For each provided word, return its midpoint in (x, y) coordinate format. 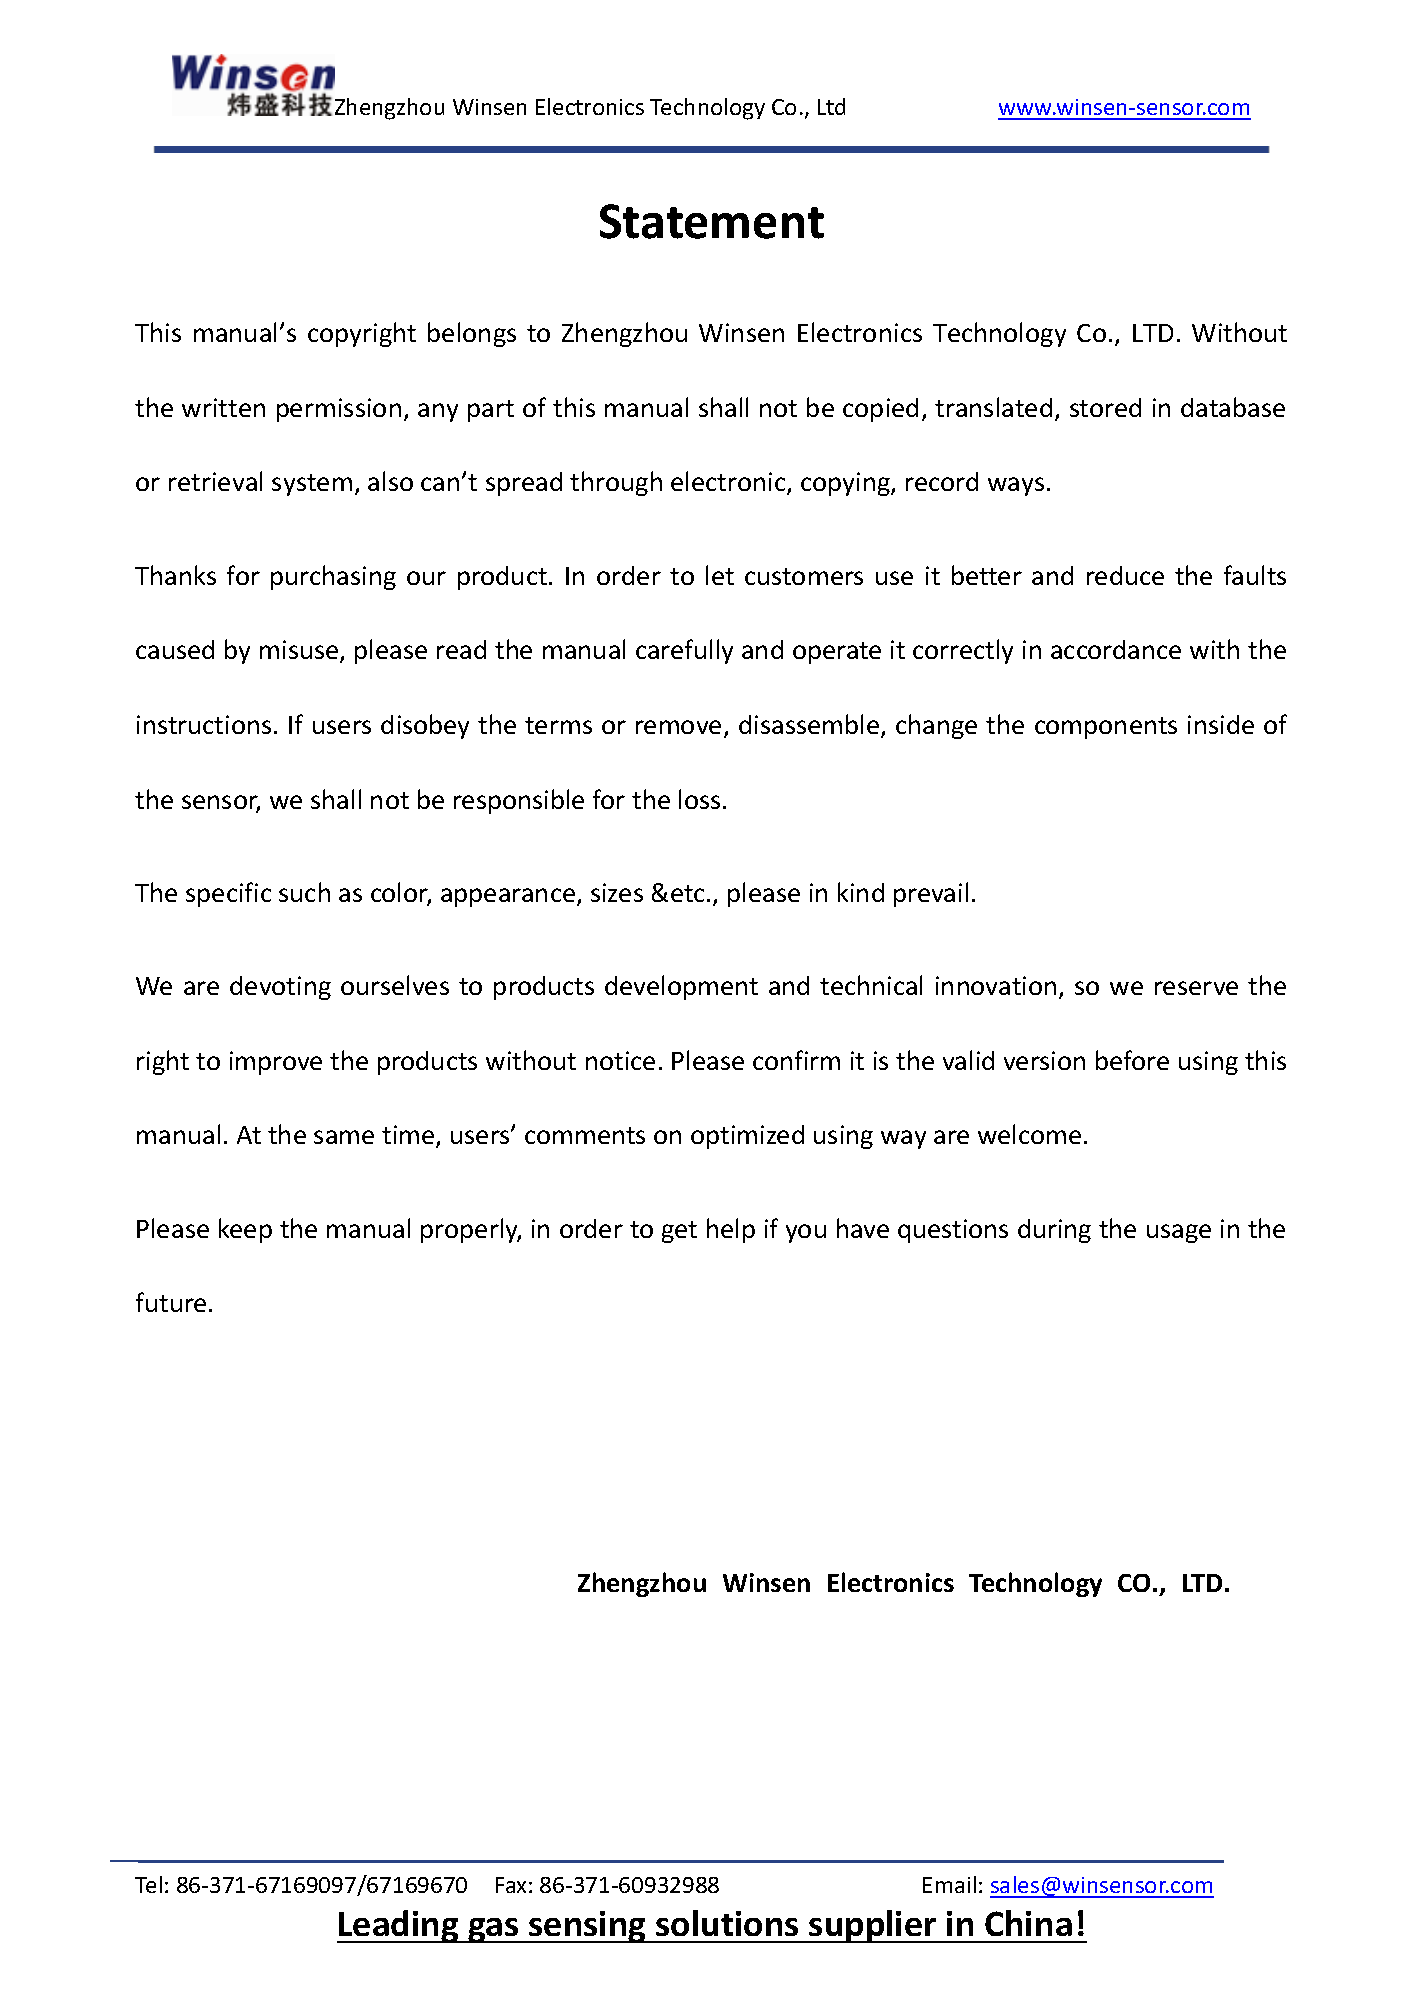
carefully (684, 651)
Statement (712, 221)
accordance (1116, 649)
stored (1105, 407)
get (679, 1232)
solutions (727, 1923)
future (171, 1302)
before (1132, 1060)
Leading (399, 1926)
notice (620, 1060)
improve (276, 1063)
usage (1179, 1233)
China (1028, 1923)
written (223, 407)
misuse (300, 651)
